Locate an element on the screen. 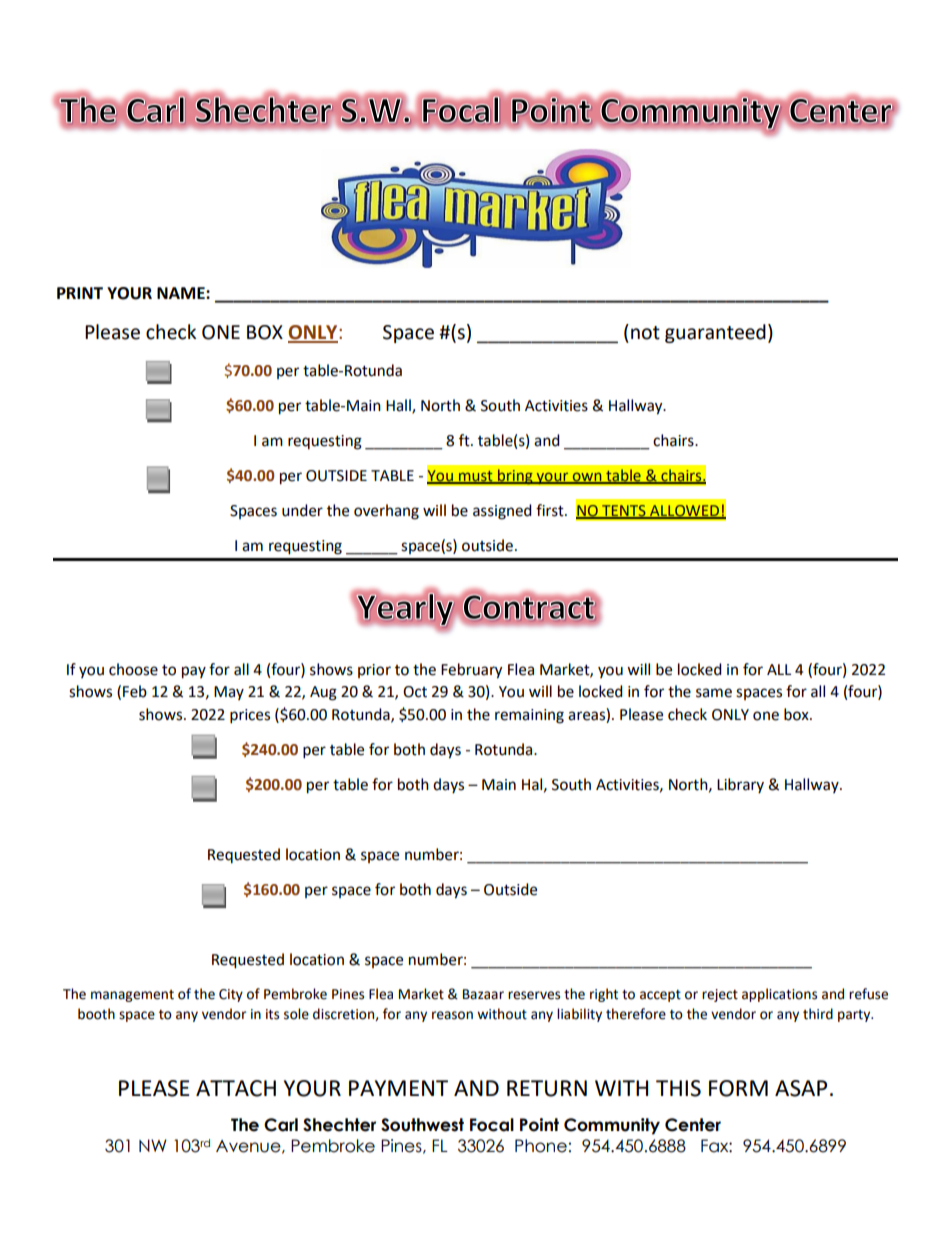 The image size is (952, 1233). guaranteed is located at coordinates (715, 333).
